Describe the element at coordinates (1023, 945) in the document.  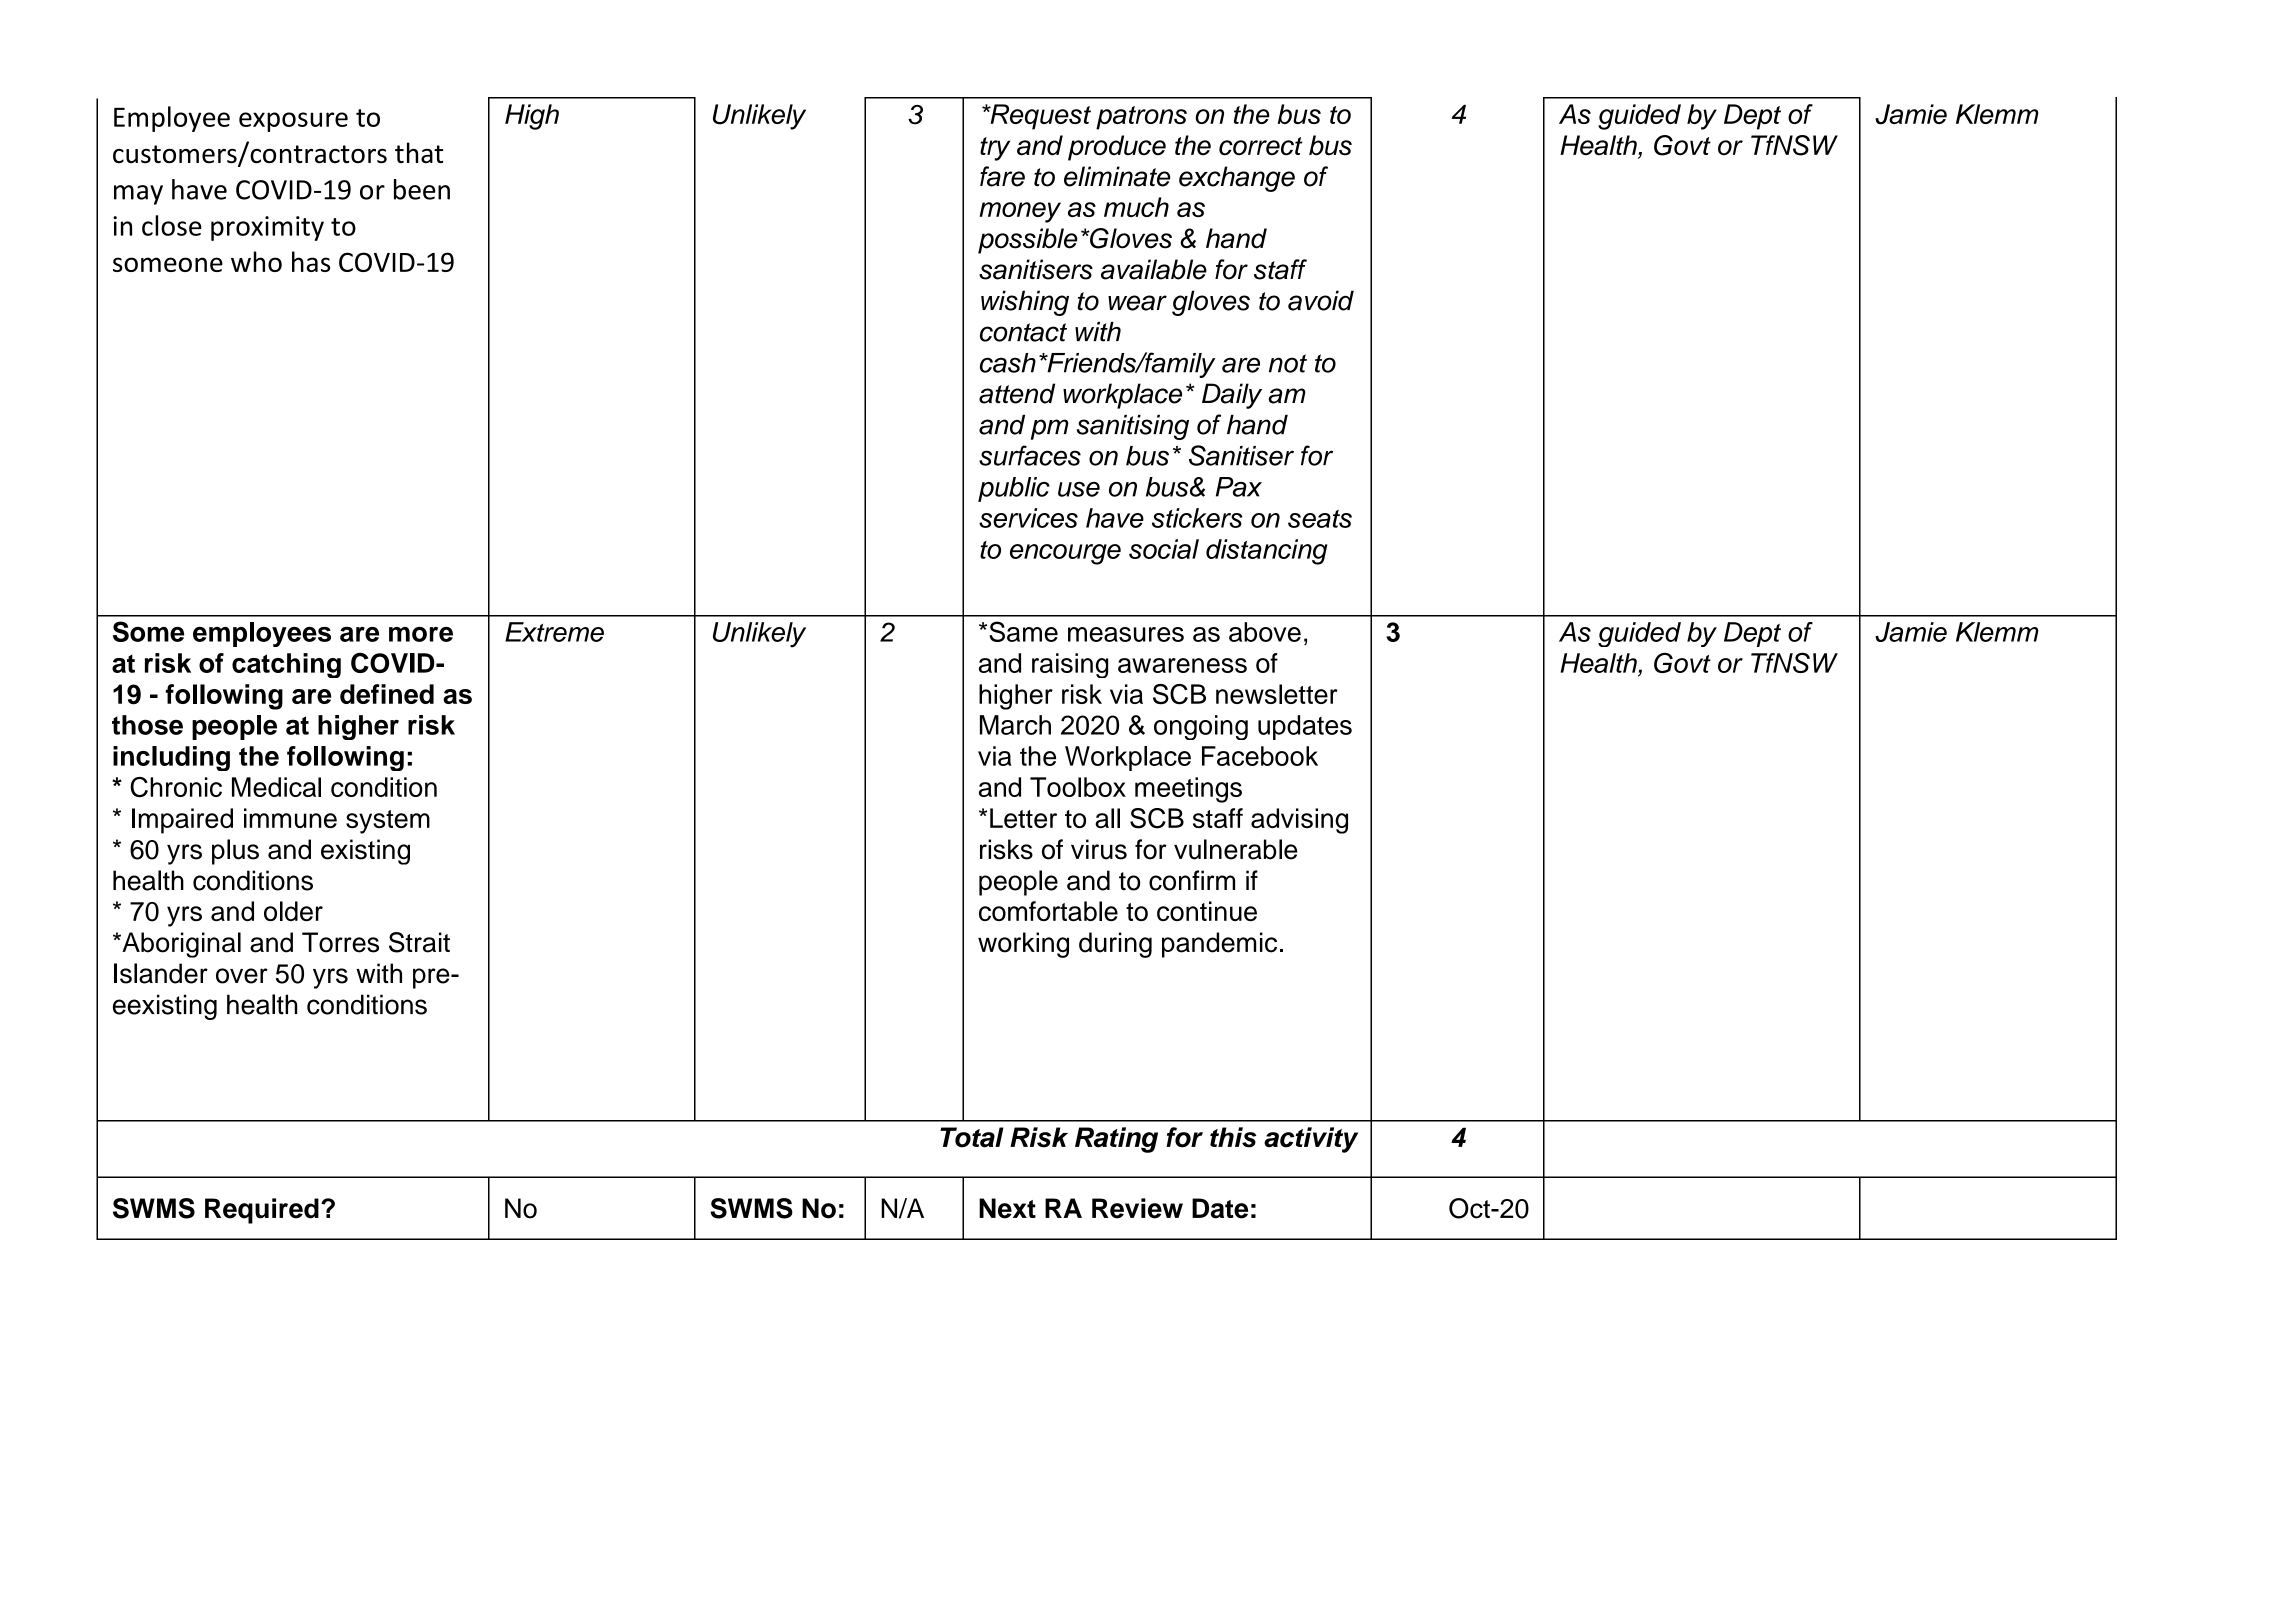
I see `working` at that location.
